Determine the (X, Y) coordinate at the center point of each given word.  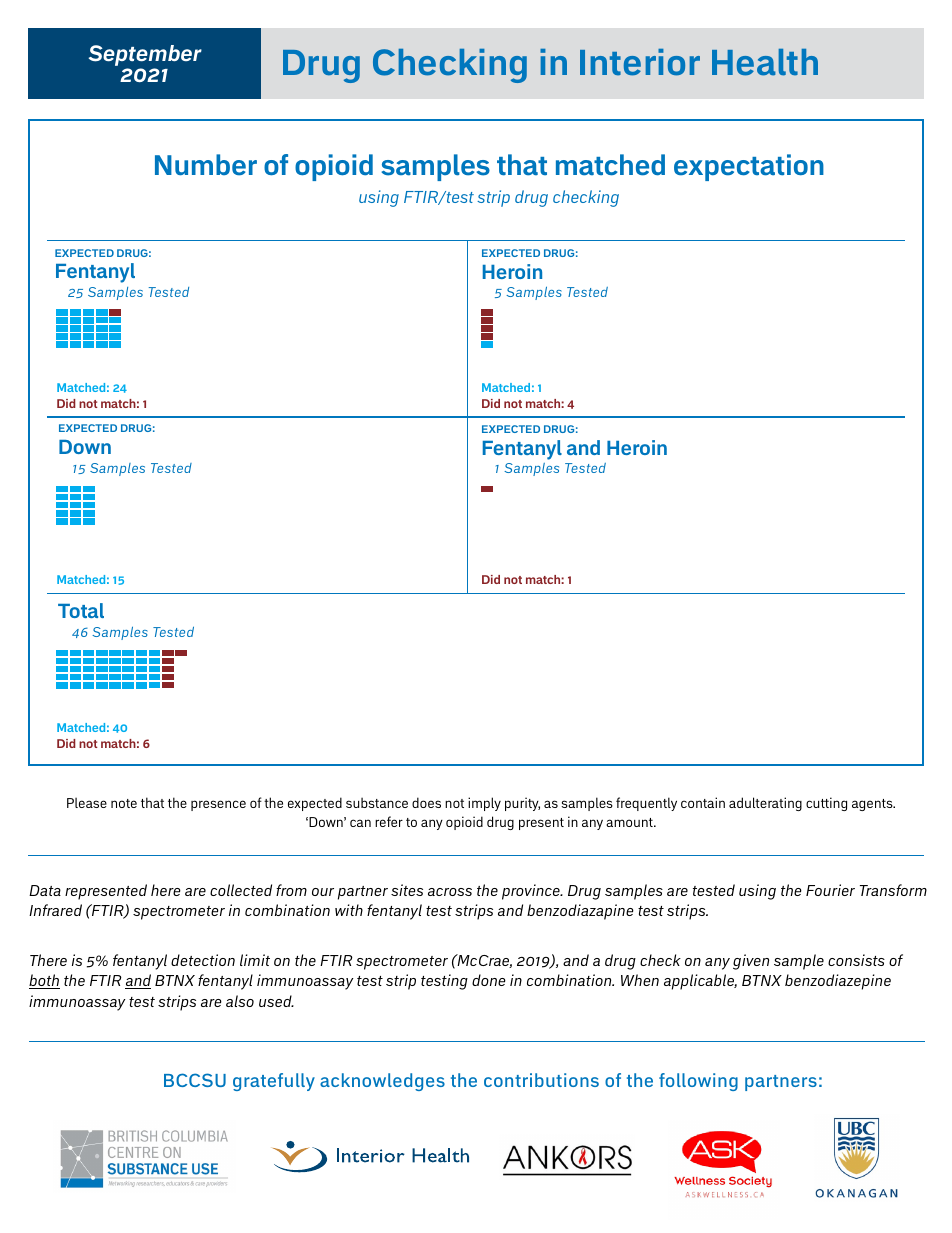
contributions (541, 1080)
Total (81, 610)
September (145, 57)
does (426, 802)
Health (765, 62)
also (240, 1001)
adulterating (765, 804)
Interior (640, 62)
